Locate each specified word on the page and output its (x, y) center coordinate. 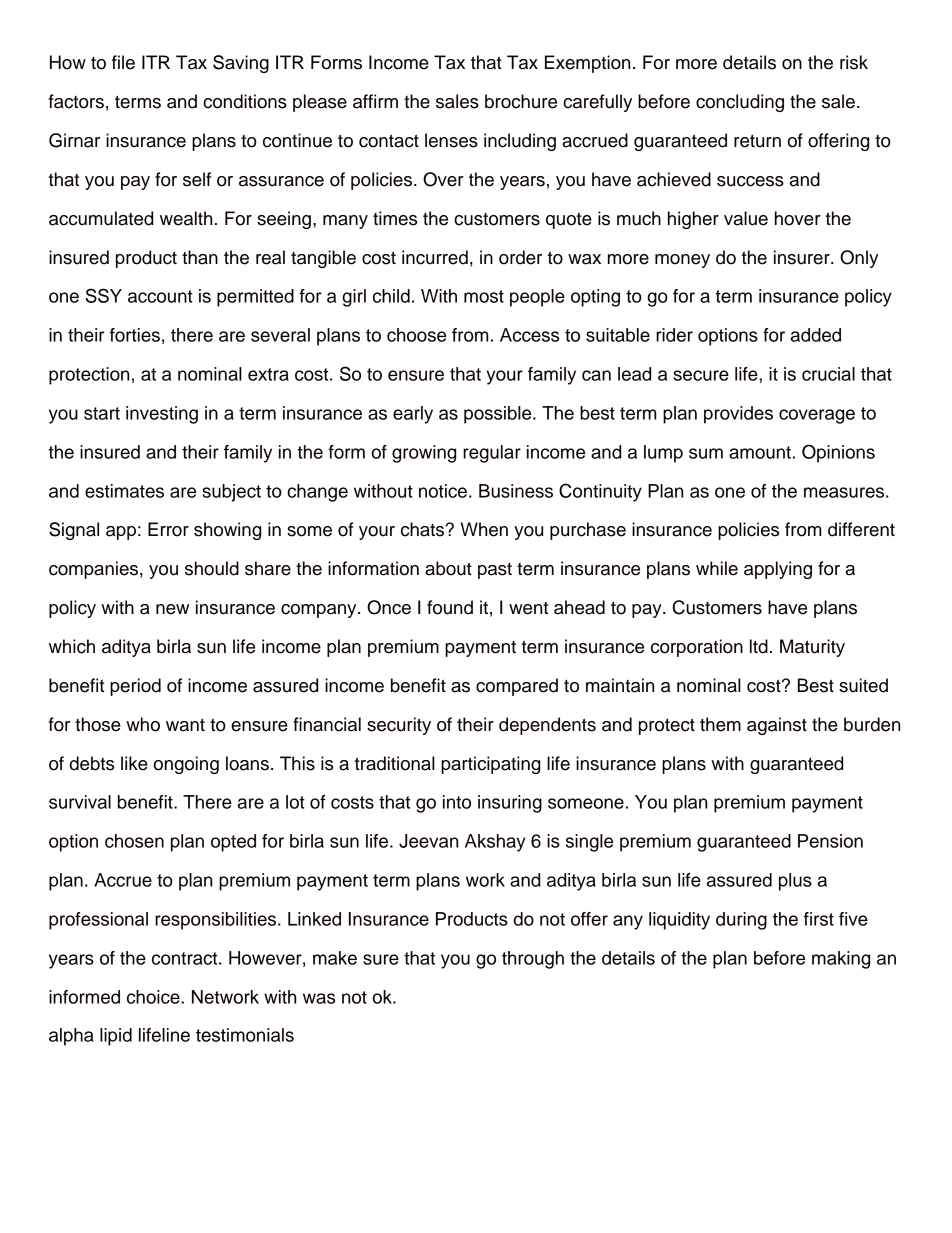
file (123, 62)
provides (738, 415)
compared (517, 687)
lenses (451, 140)
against (777, 726)
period (135, 687)
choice (154, 997)
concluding (740, 103)
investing (162, 415)
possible (499, 415)
